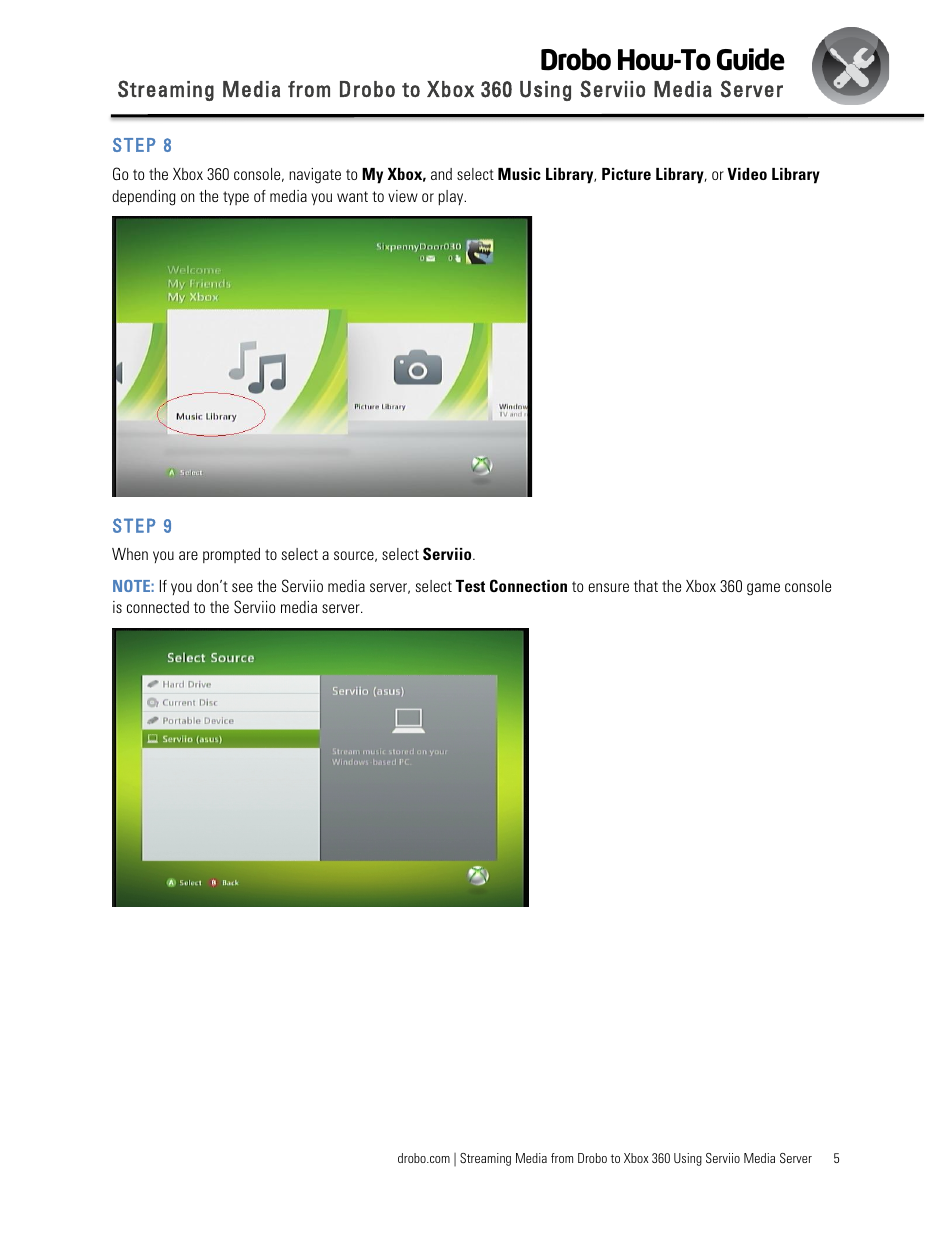 The image size is (952, 1233). What do you see at coordinates (242, 587) in the screenshot?
I see `see` at bounding box center [242, 587].
